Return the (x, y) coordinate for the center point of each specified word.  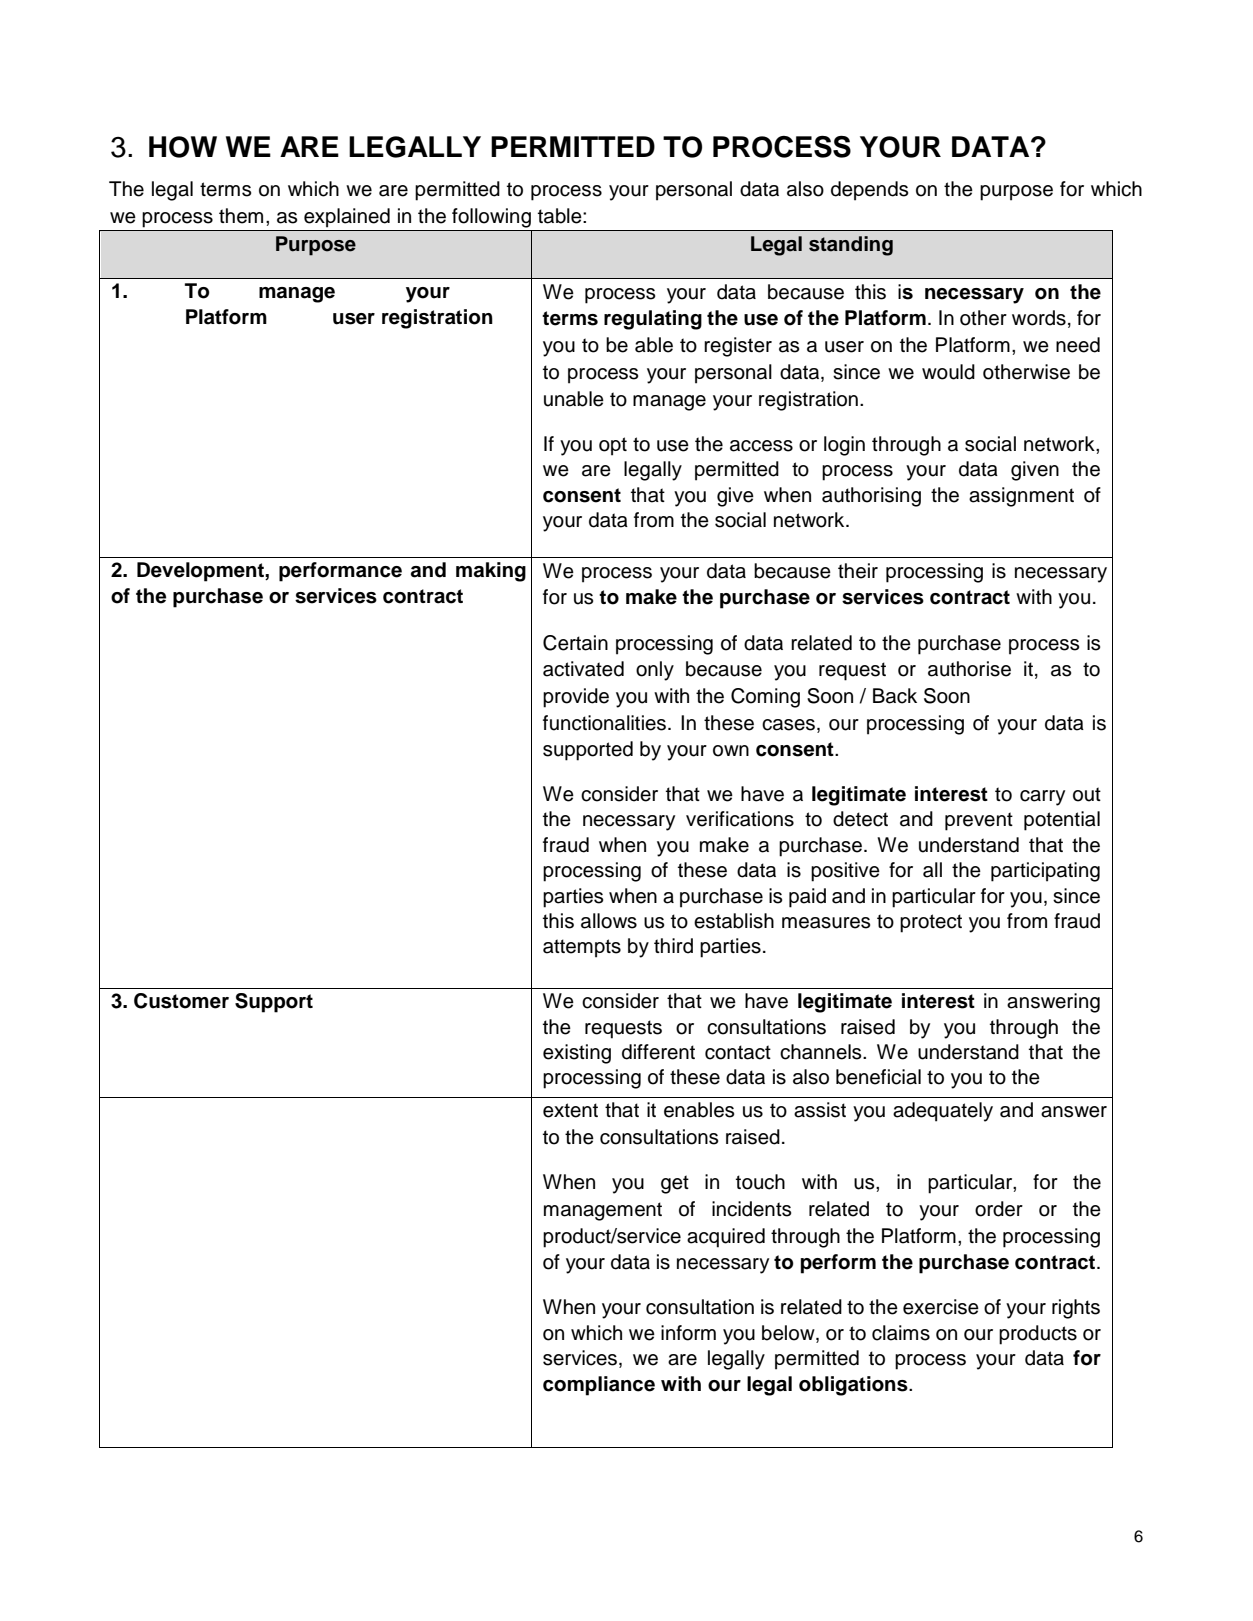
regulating (653, 320)
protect (931, 923)
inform (688, 1333)
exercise (941, 1307)
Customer (181, 1001)
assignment (1021, 497)
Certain (575, 643)
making (491, 572)
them (241, 216)
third (673, 946)
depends (869, 191)
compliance (599, 1386)
